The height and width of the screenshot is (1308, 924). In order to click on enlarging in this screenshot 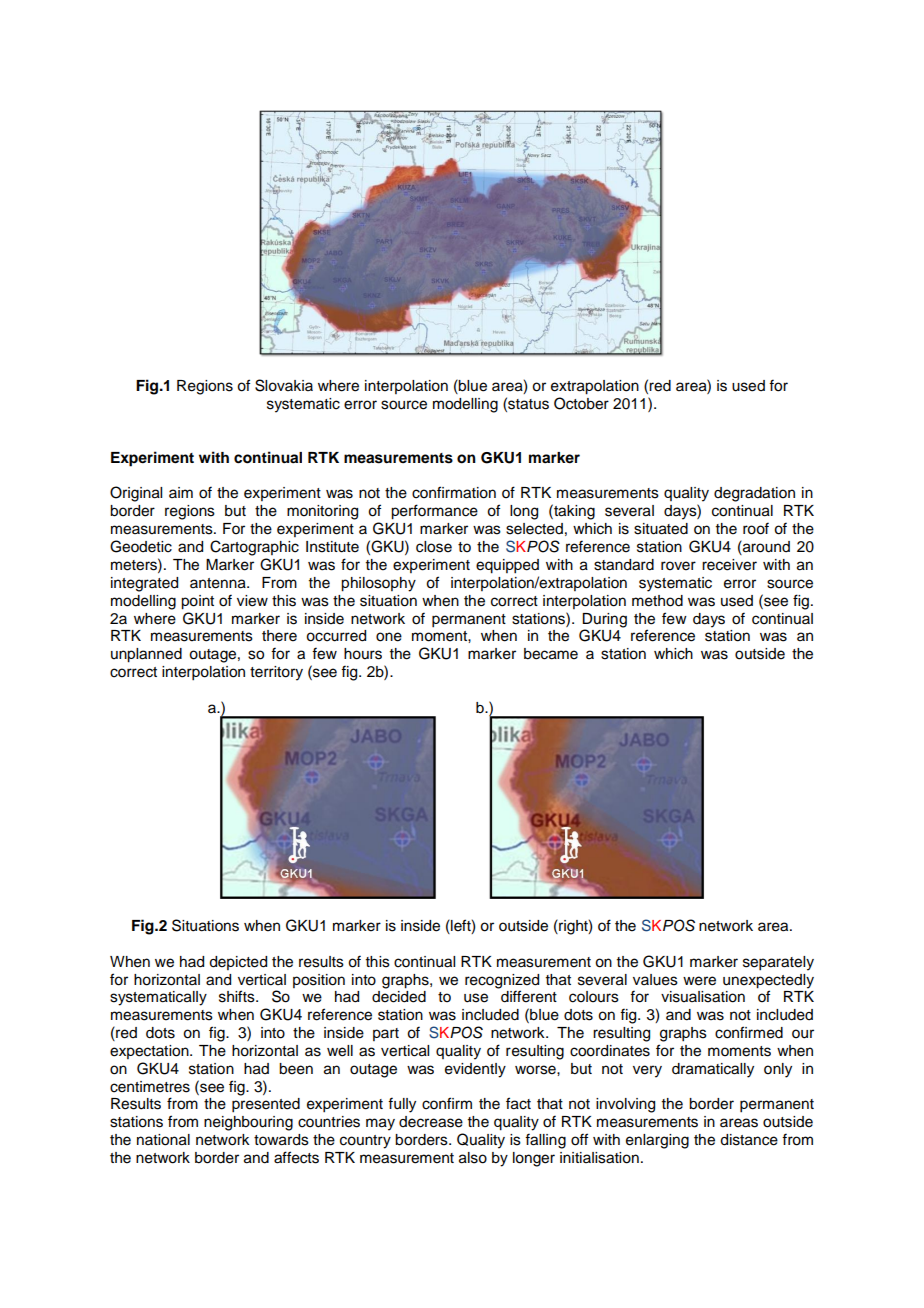, I will do `click(657, 1141)`.
